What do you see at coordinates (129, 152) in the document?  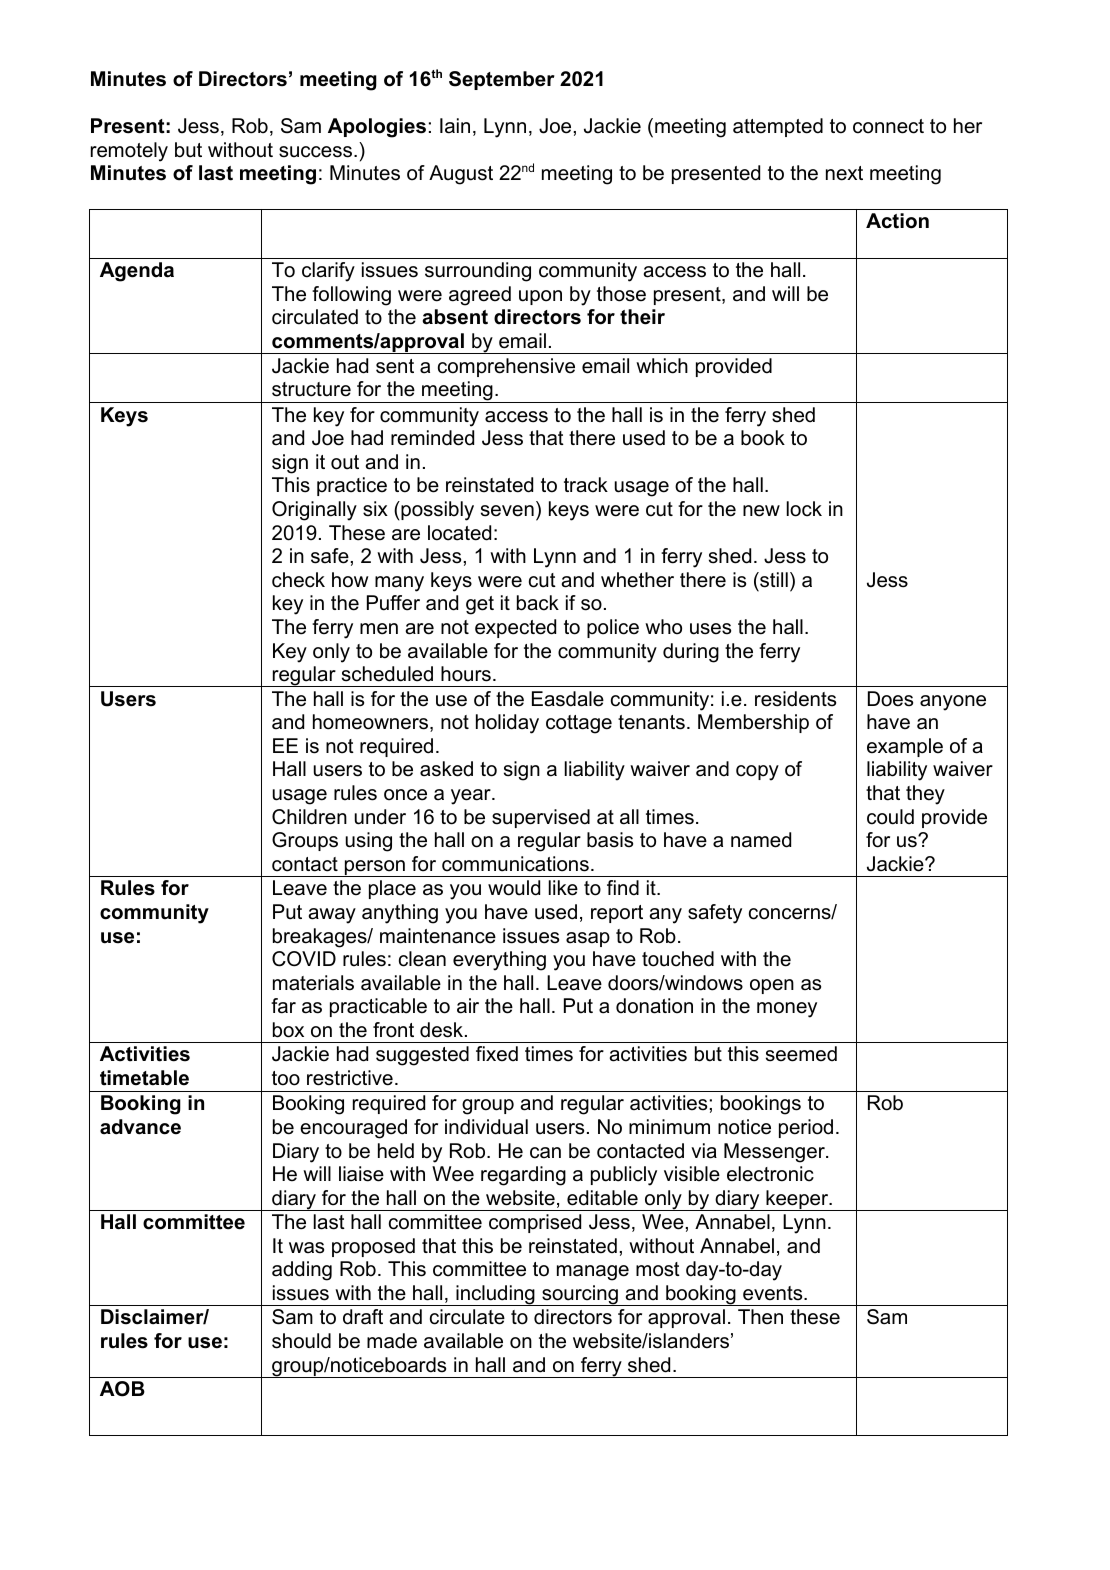 I see `remotely` at bounding box center [129, 152].
